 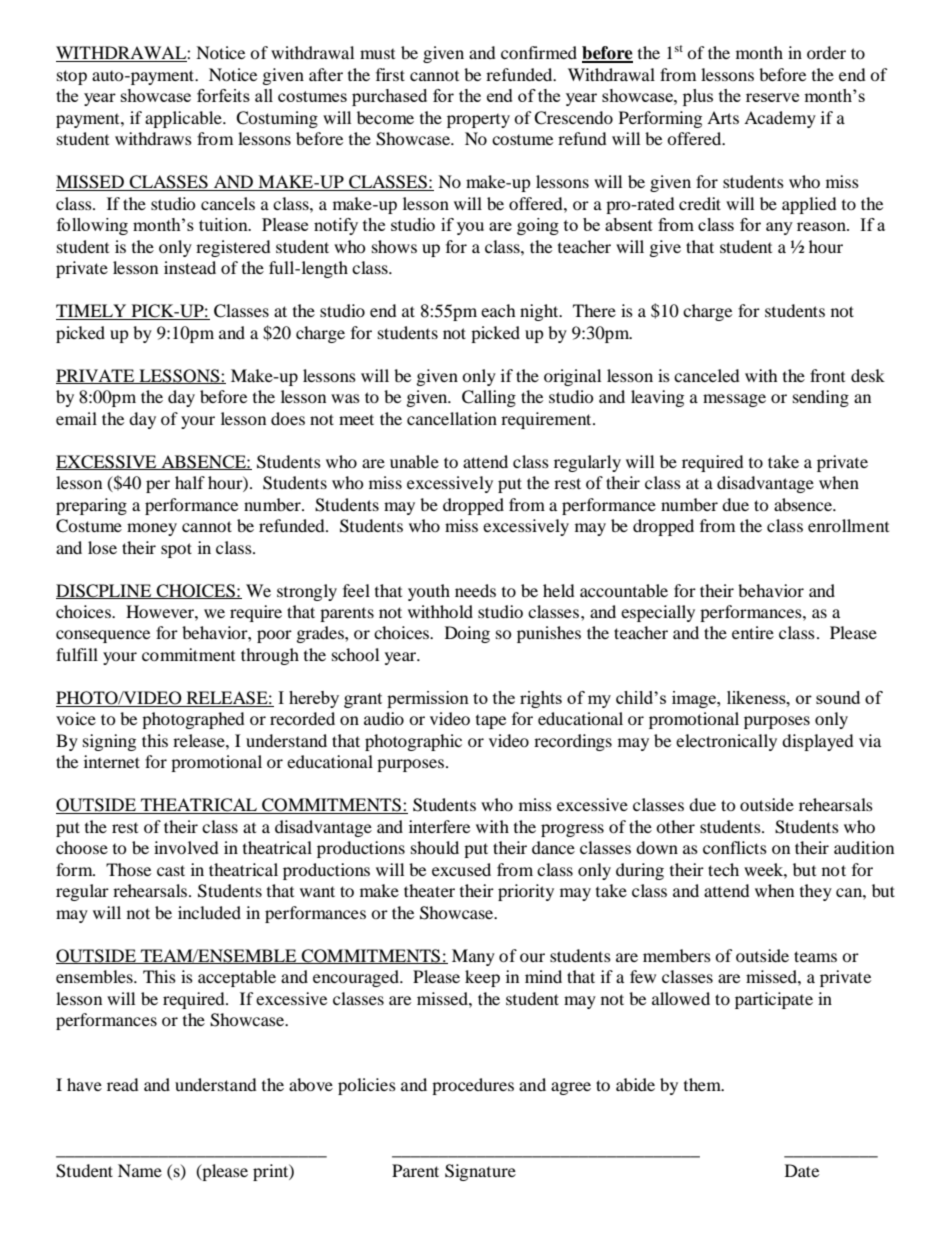 What do you see at coordinates (171, 870) in the image?
I see `cast` at bounding box center [171, 870].
